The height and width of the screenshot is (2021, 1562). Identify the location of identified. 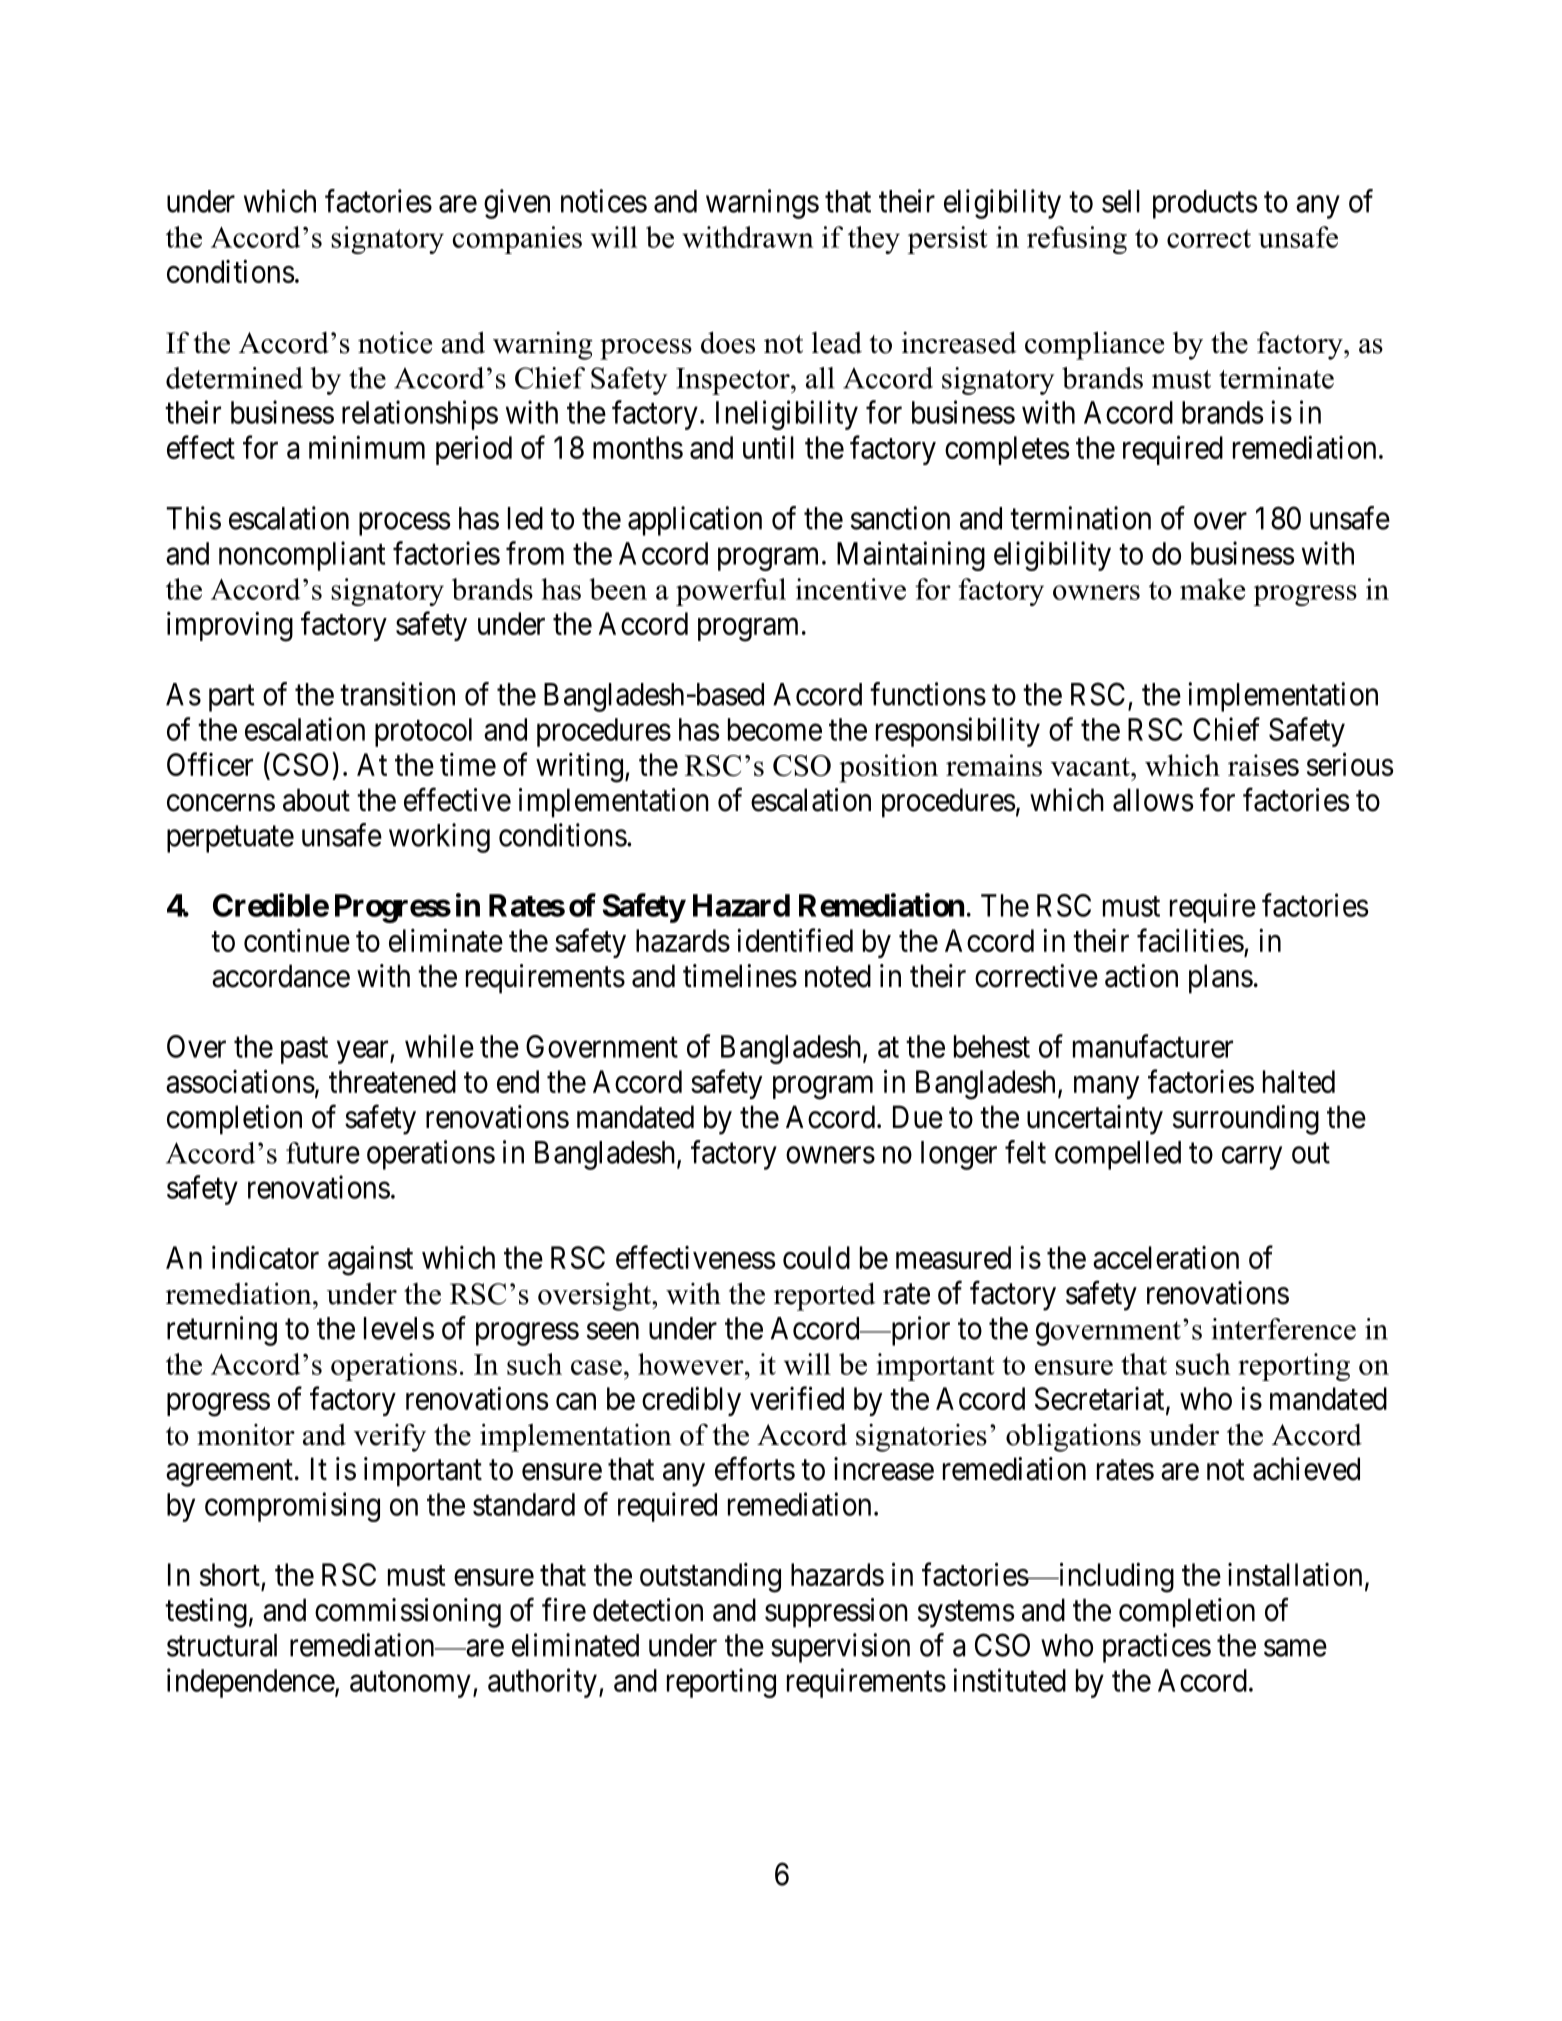
(795, 940).
